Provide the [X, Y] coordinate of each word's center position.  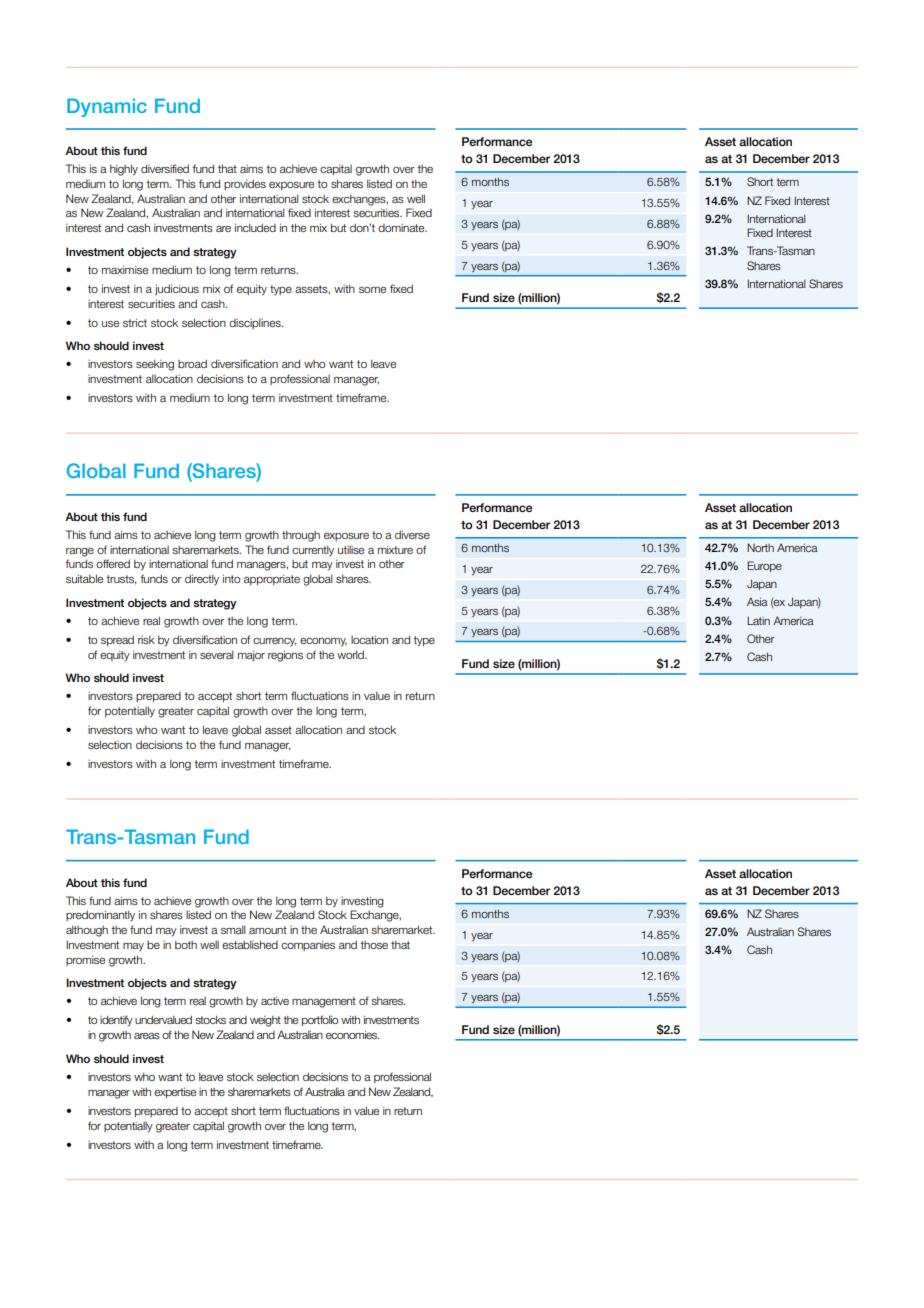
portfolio [320, 1020]
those [374, 945]
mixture [395, 549]
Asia [757, 601]
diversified [165, 168]
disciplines [256, 323]
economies [353, 1034]
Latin [758, 620]
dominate [402, 228]
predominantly [100, 915]
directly [202, 579]
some [372, 290]
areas [147, 1036]
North [760, 547]
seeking [155, 365]
